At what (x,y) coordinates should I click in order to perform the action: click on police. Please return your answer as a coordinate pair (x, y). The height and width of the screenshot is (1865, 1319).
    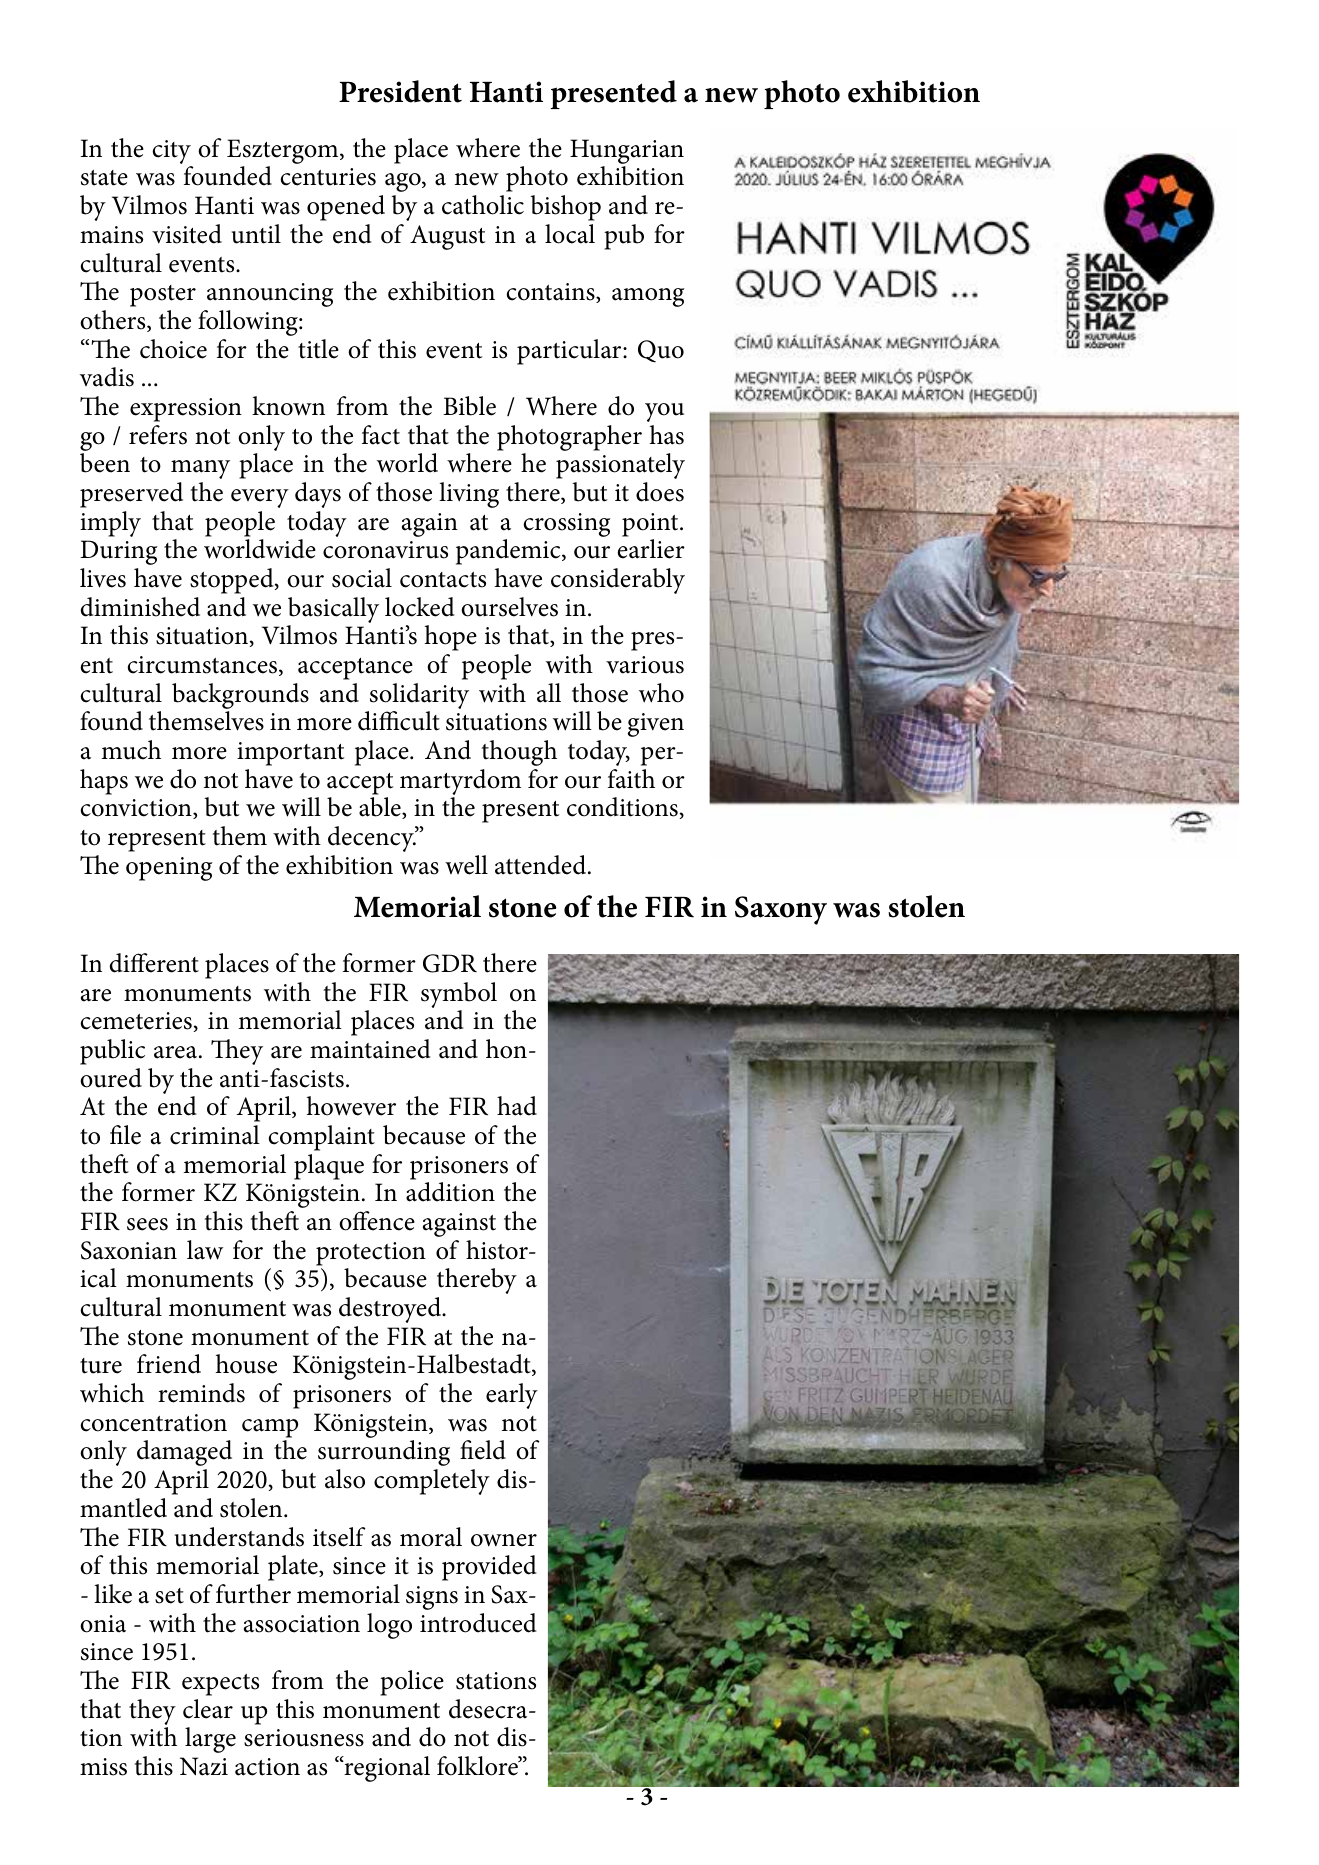
    Looking at the image, I should click on (412, 1683).
